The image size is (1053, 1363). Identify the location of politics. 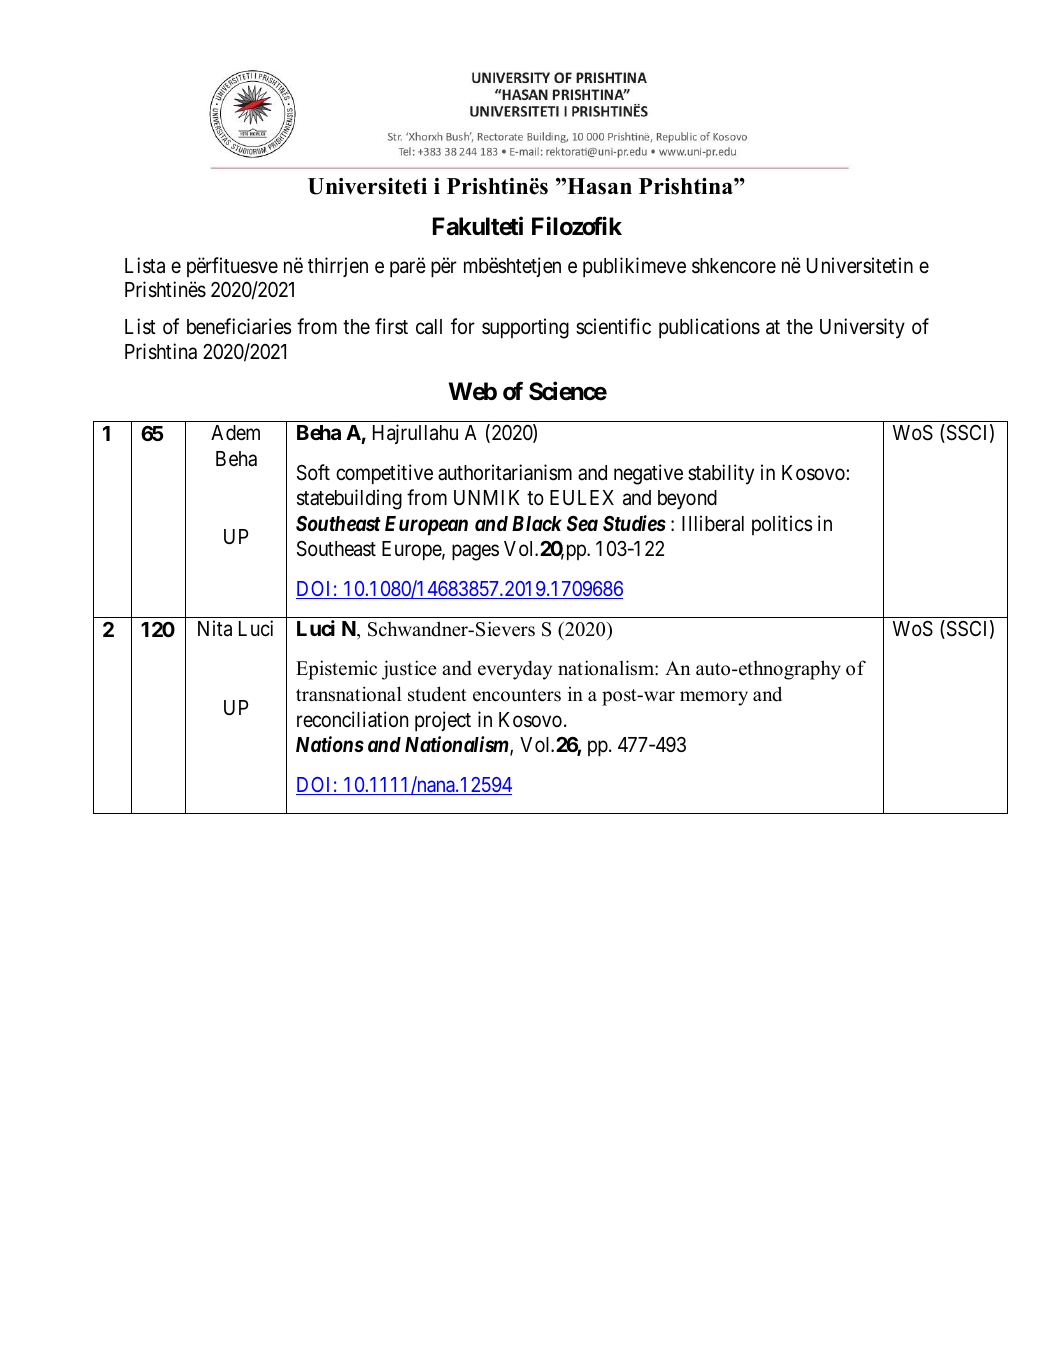
(782, 525).
